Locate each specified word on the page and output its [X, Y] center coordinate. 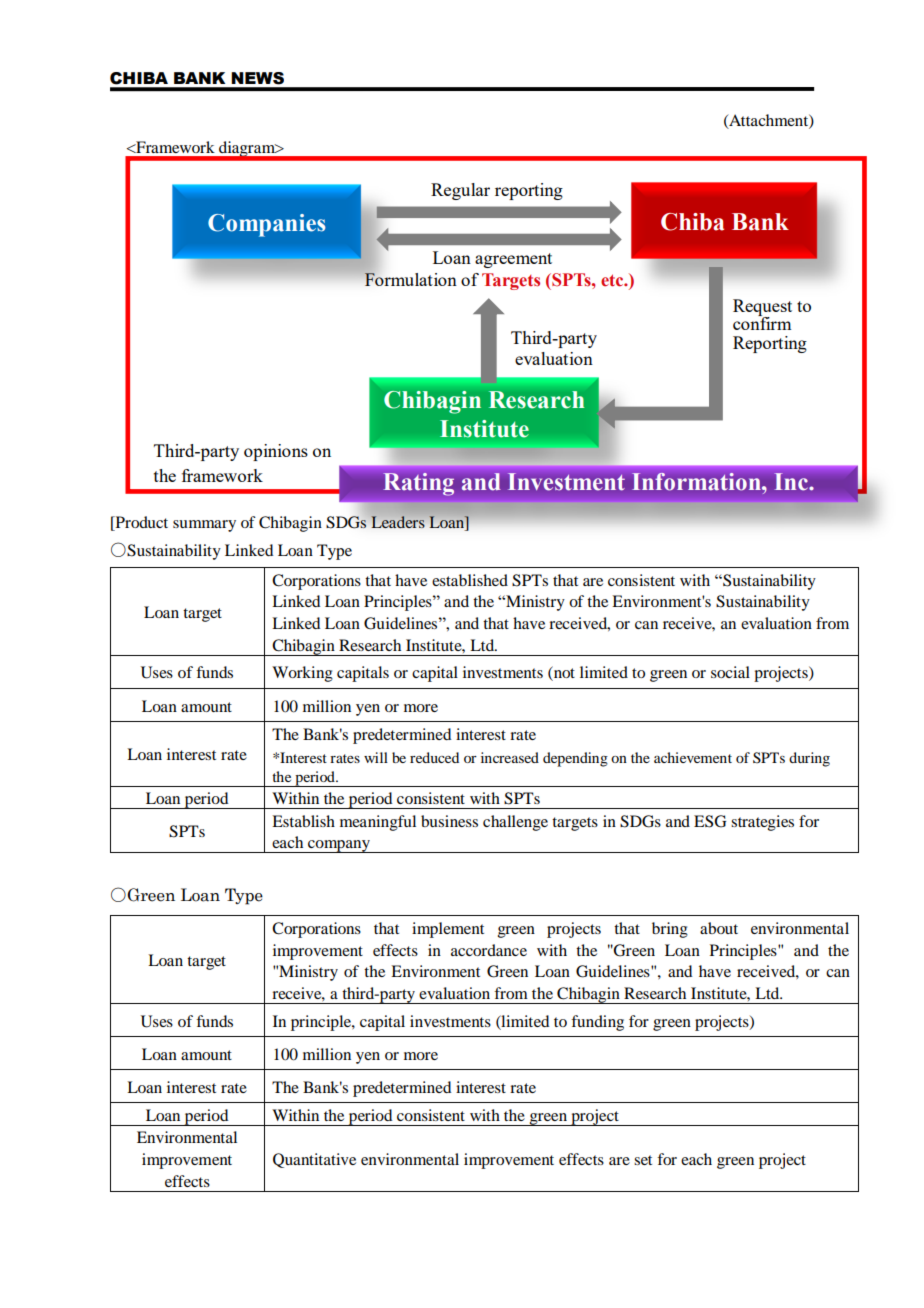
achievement [693, 757]
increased [510, 757]
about [719, 928]
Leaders [398, 522]
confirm [762, 322]
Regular [460, 191]
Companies [267, 225]
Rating [419, 484]
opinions [276, 452]
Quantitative [314, 1160]
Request [762, 308]
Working [302, 674]
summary [204, 526]
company [339, 846]
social [730, 672]
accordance [489, 950]
